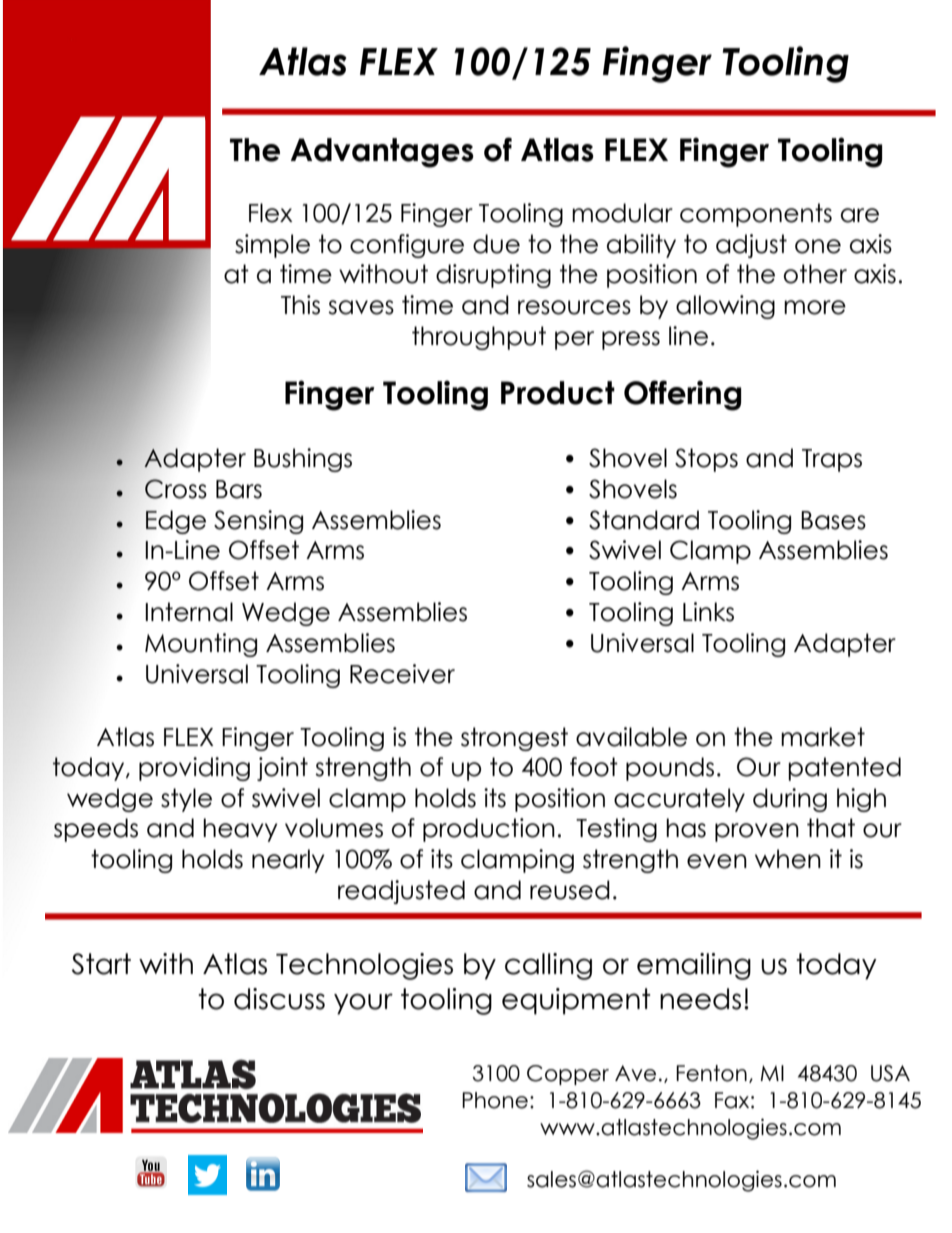  Describe the element at coordinates (176, 489) in the screenshot. I see `Cross` at that location.
